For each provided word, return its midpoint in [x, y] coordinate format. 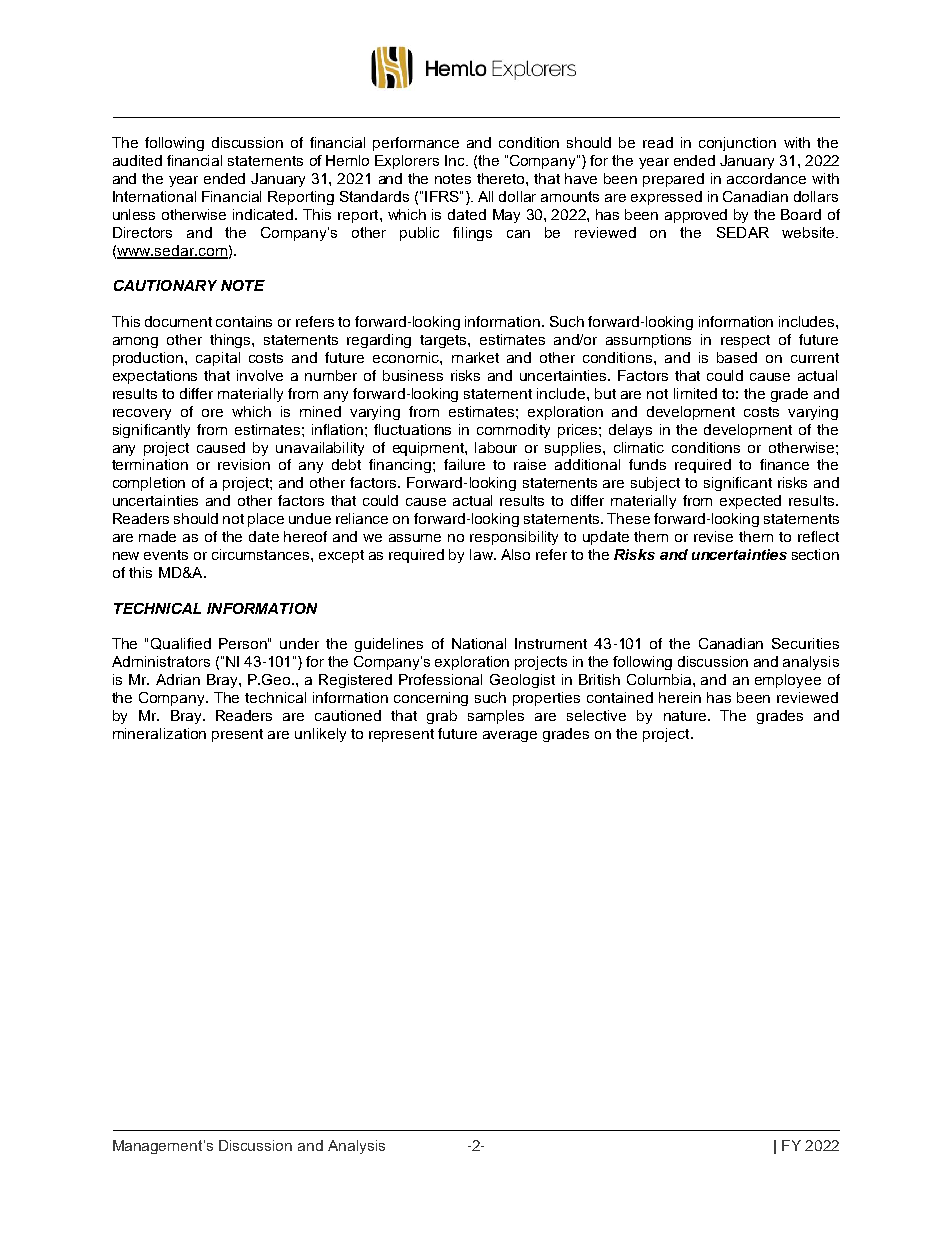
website [809, 232]
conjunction [737, 144]
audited [137, 160]
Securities [805, 643]
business [413, 375]
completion [149, 484]
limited [695, 393]
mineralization [159, 733]
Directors [142, 232]
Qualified [181, 644]
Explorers [407, 162]
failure [464, 464]
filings [472, 234]
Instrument [551, 643]
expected [750, 502]
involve [260, 375]
